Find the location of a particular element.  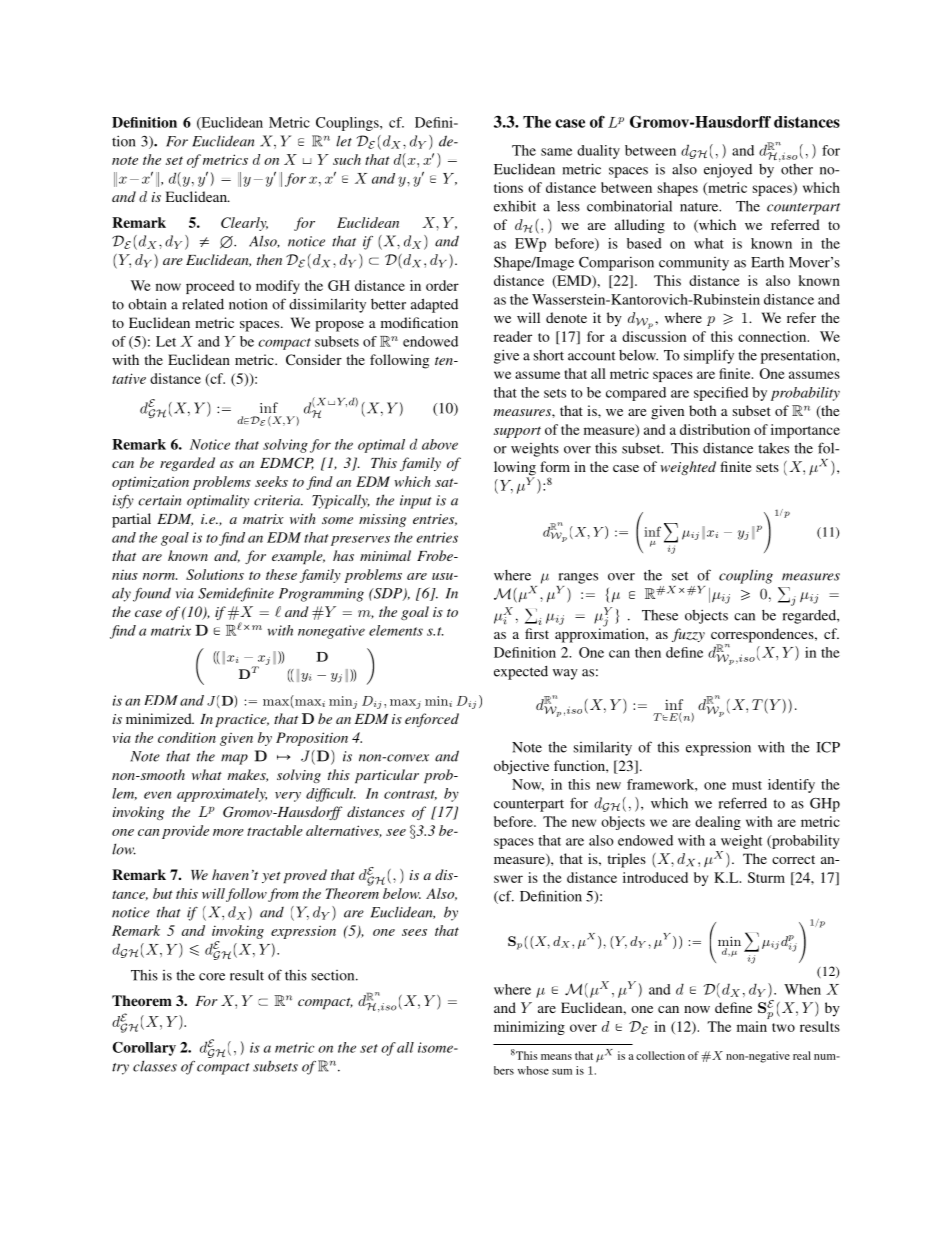

sees is located at coordinates (414, 932).
